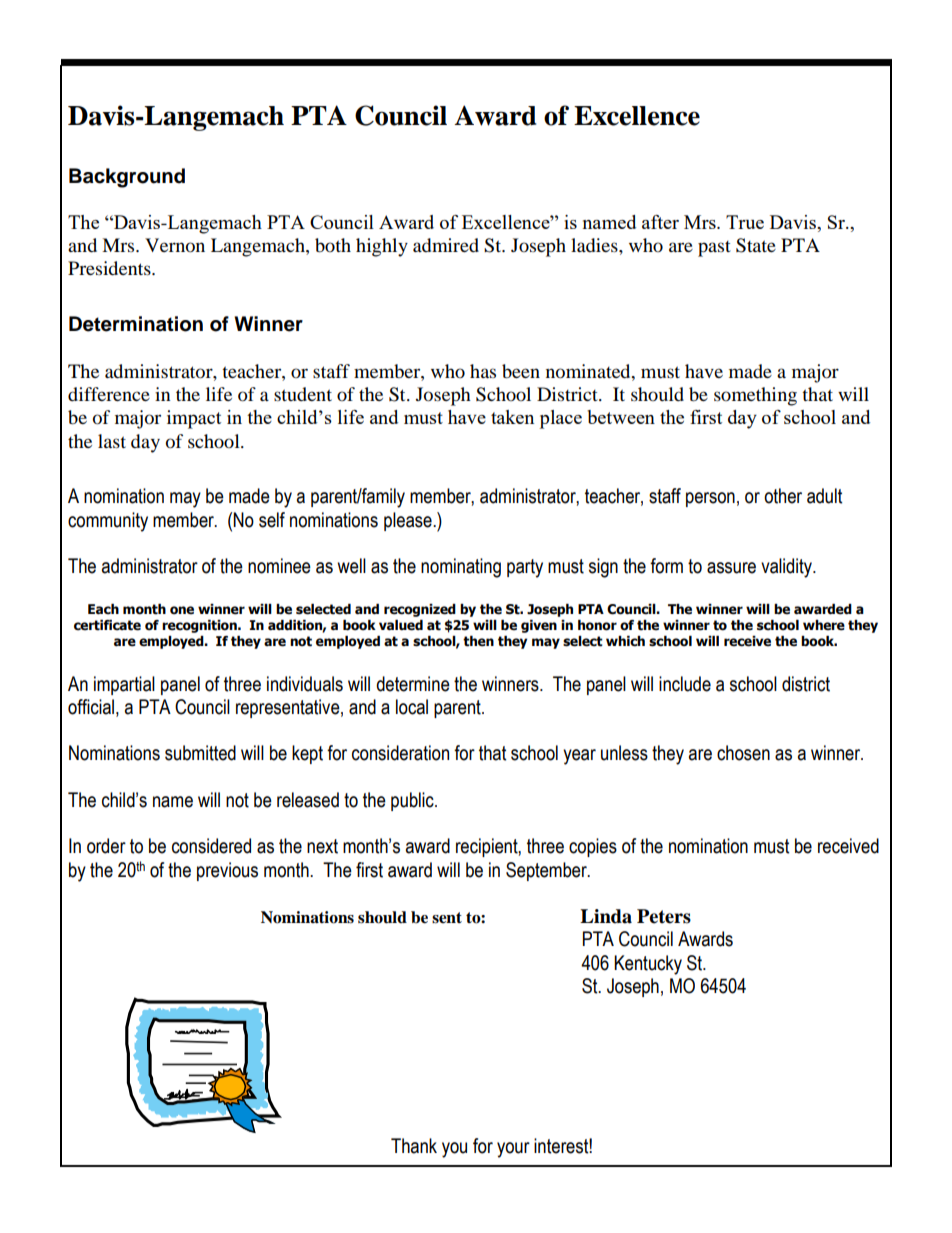  I want to click on then, so click(478, 641).
